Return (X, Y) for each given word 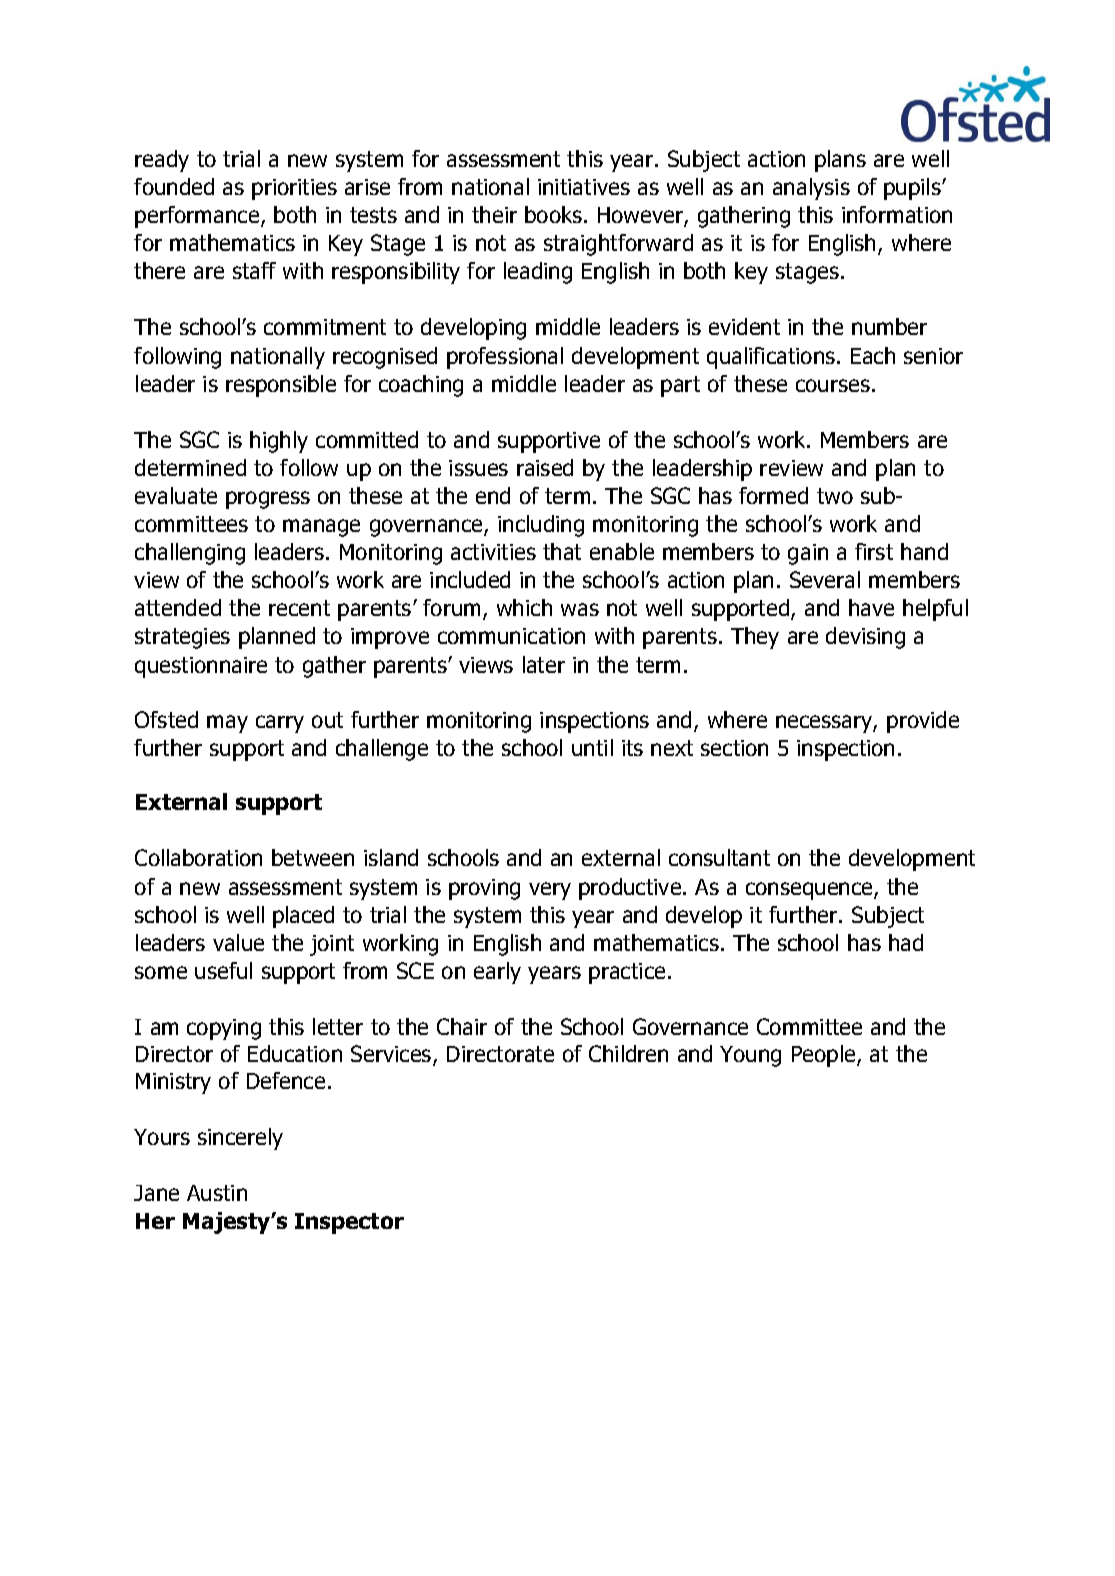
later (544, 664)
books (553, 214)
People (825, 1056)
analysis (811, 189)
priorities (294, 189)
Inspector (349, 1223)
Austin (217, 1193)
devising (865, 638)
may (227, 724)
